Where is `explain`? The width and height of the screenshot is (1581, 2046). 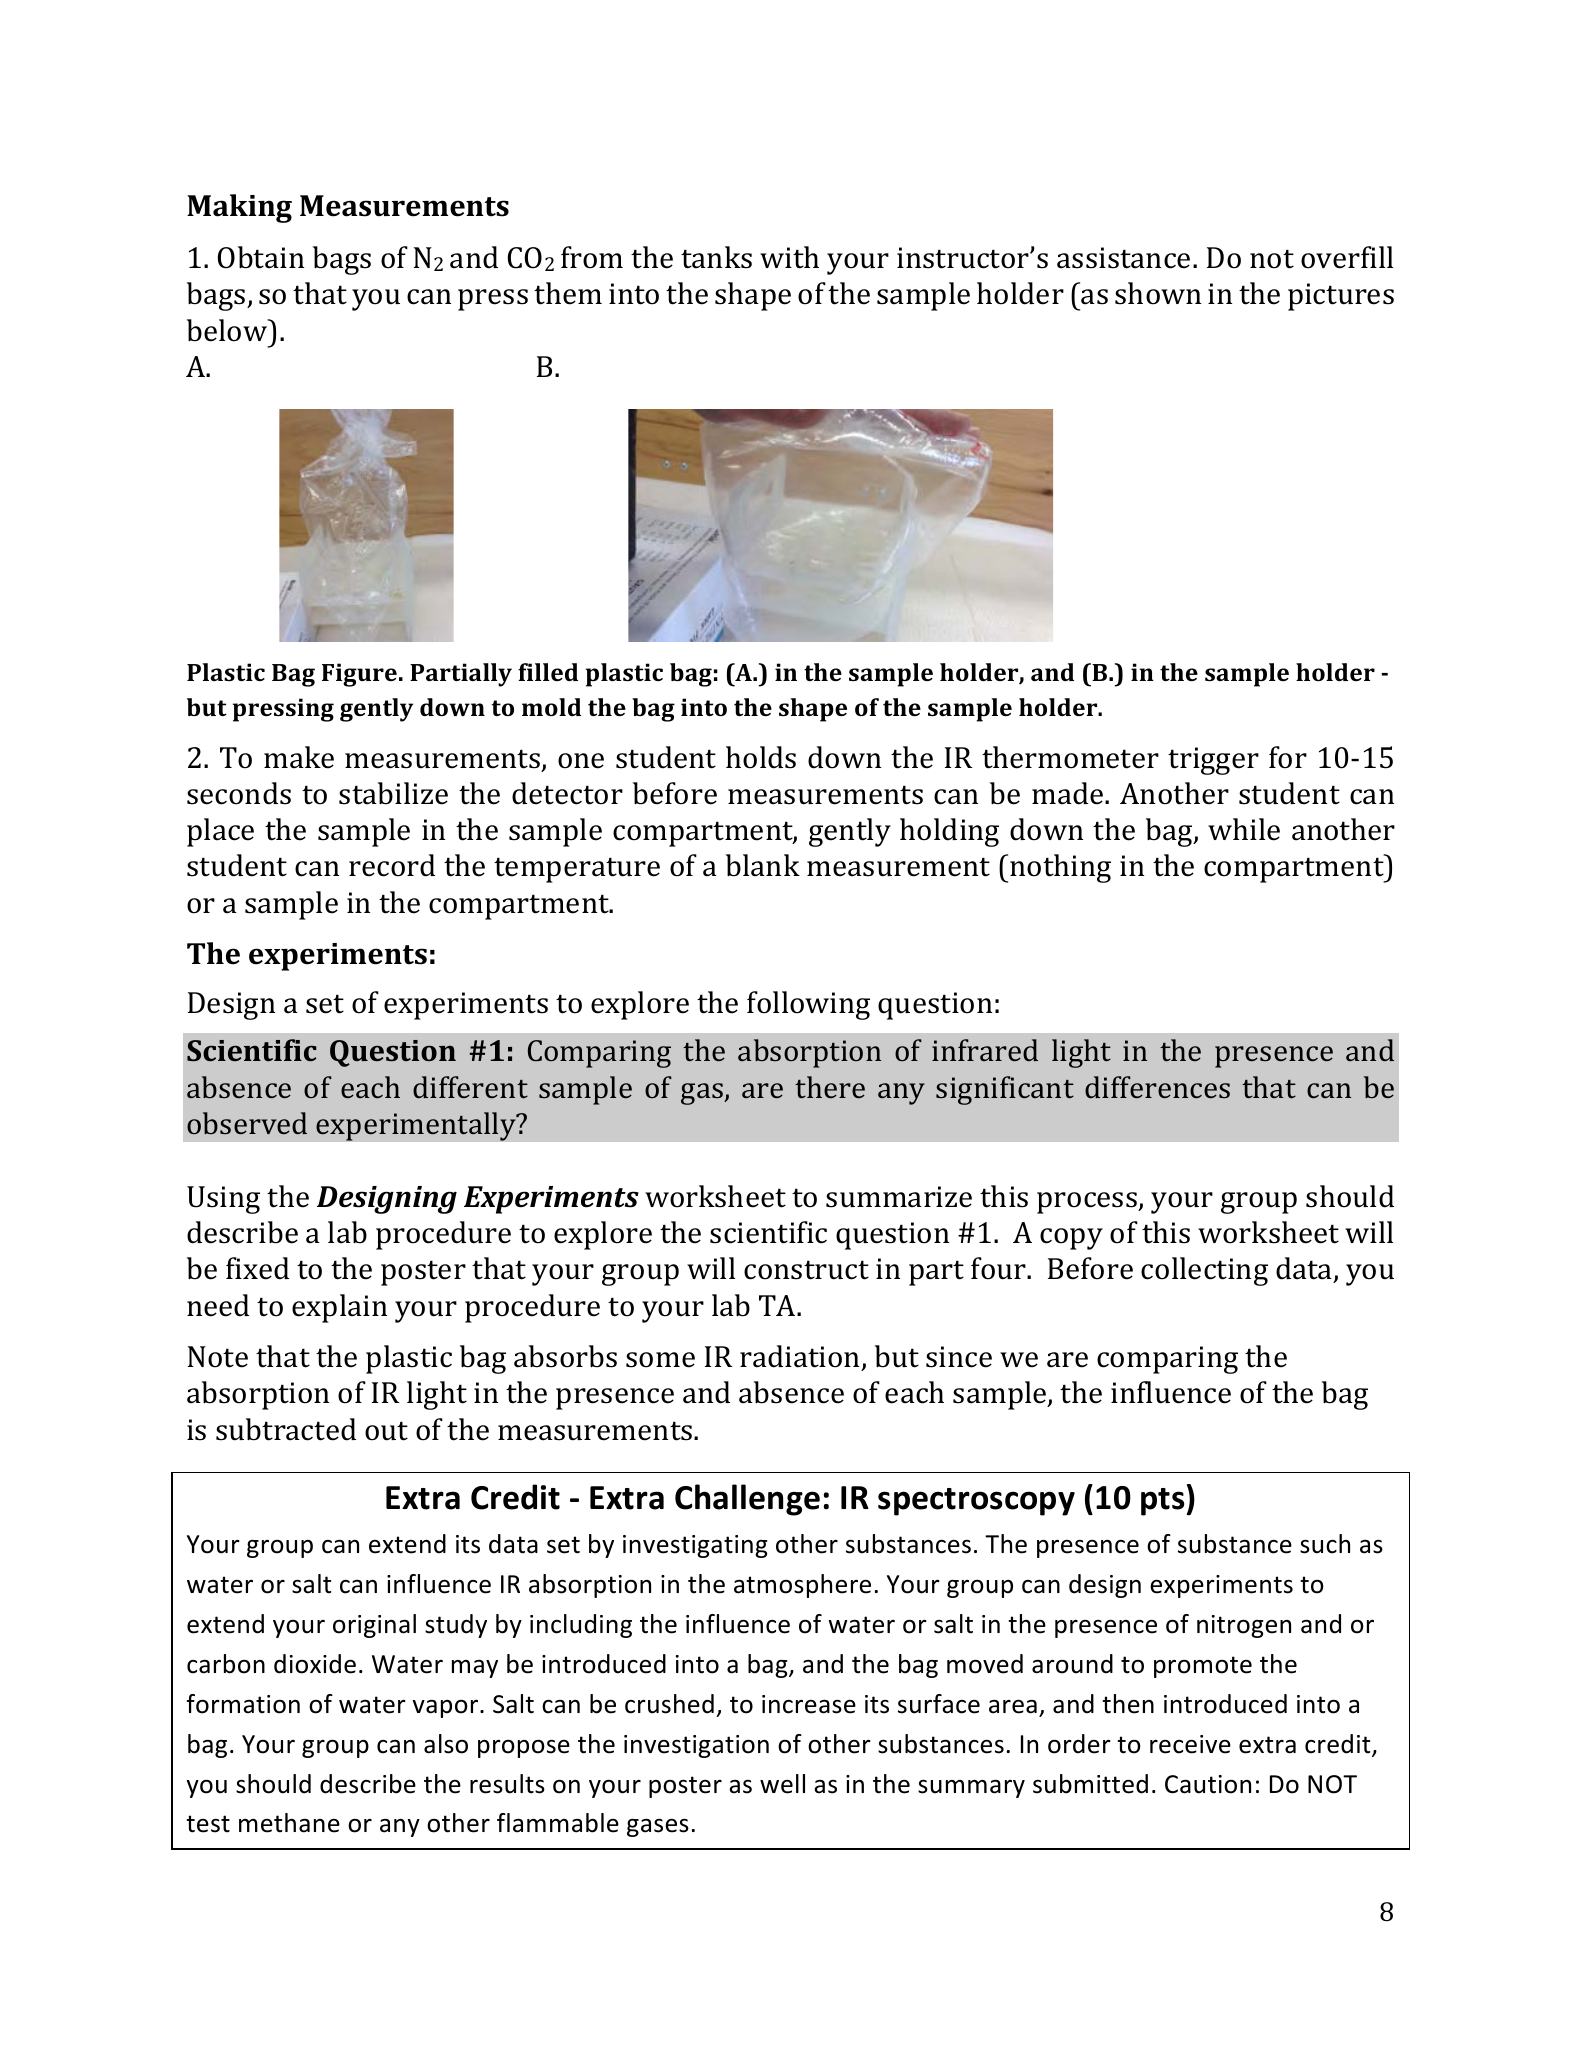
explain is located at coordinates (339, 1308).
